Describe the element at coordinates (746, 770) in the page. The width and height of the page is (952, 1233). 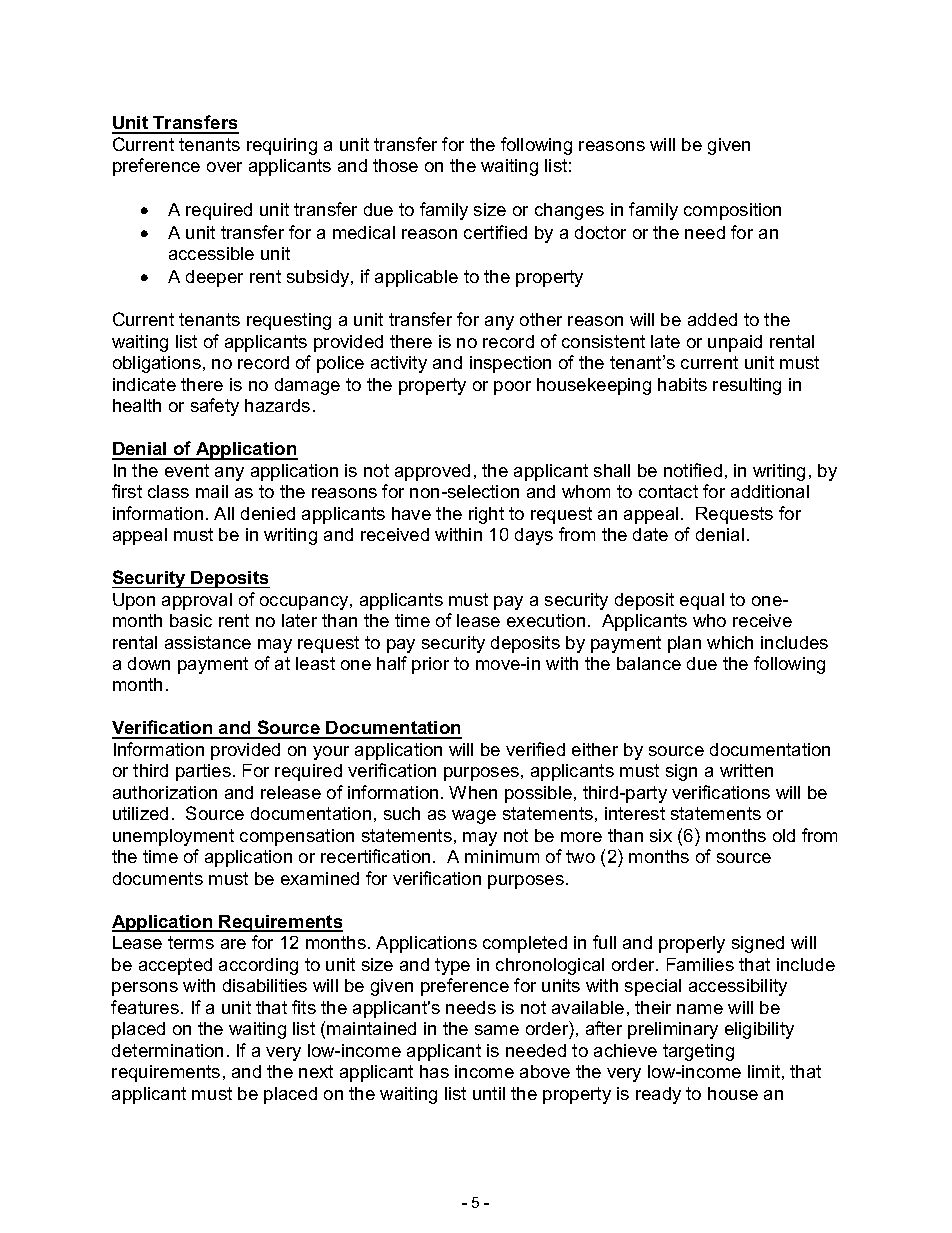
I see `written` at that location.
